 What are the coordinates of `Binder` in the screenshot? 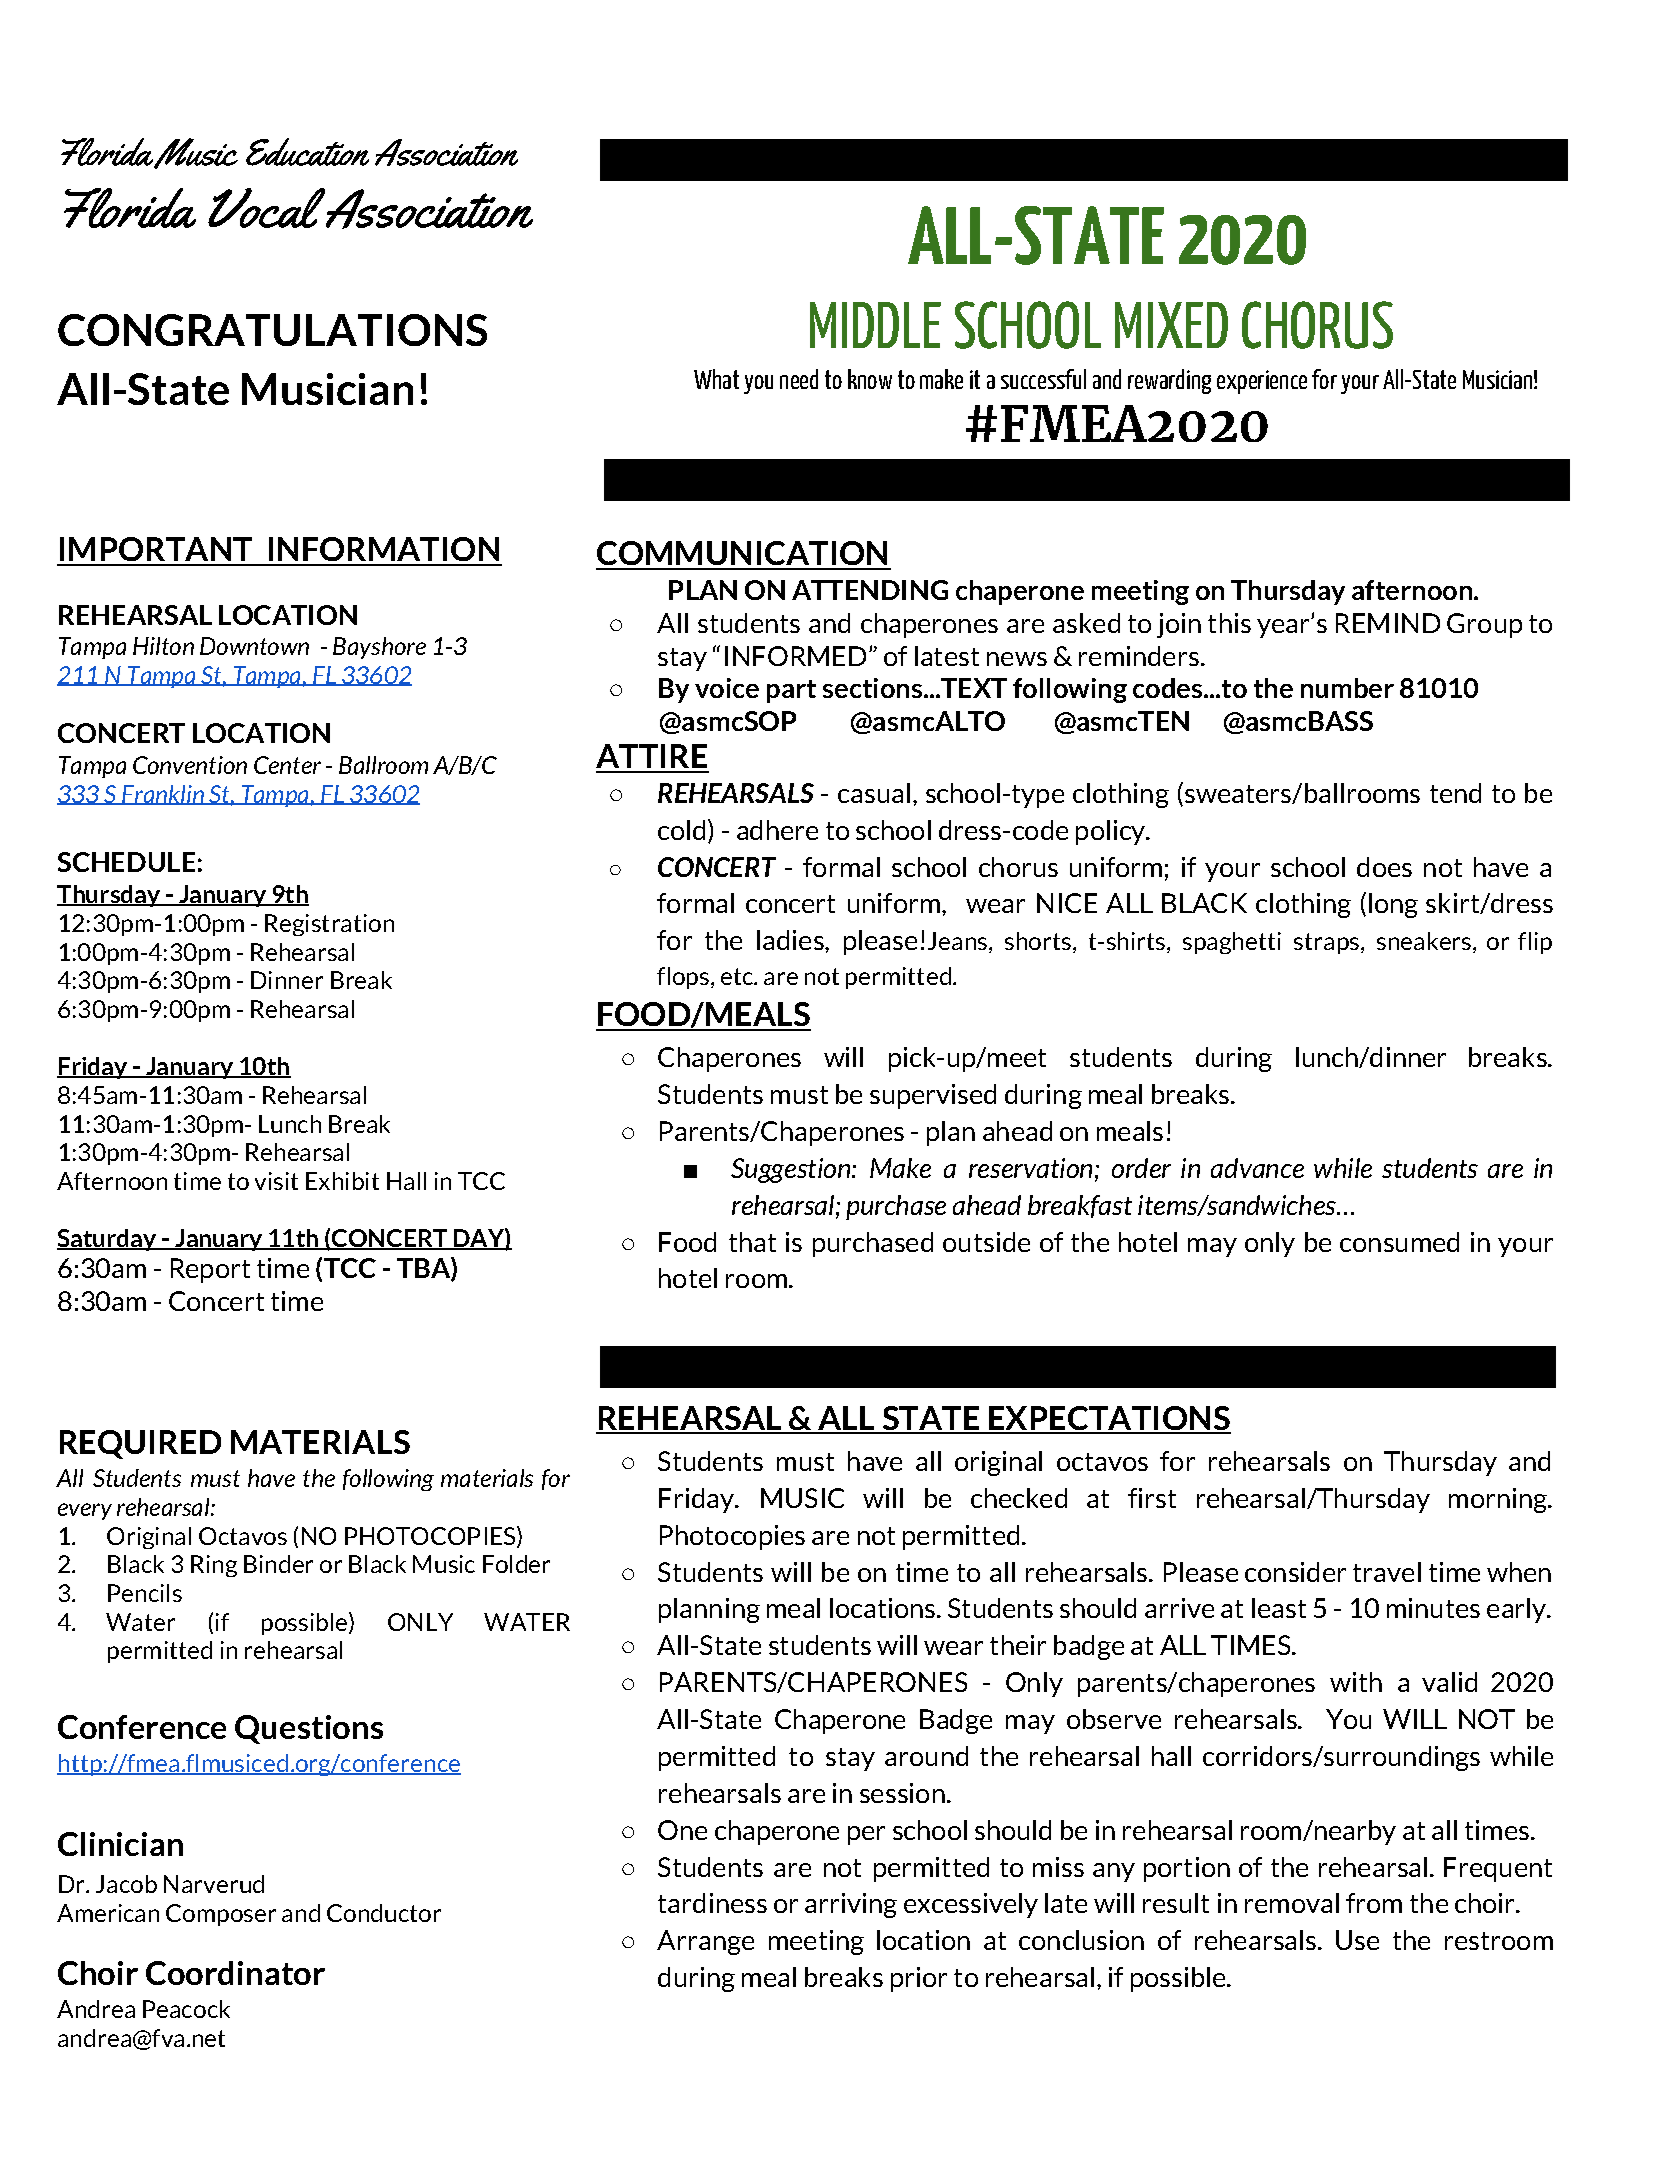 It's located at (278, 1564).
